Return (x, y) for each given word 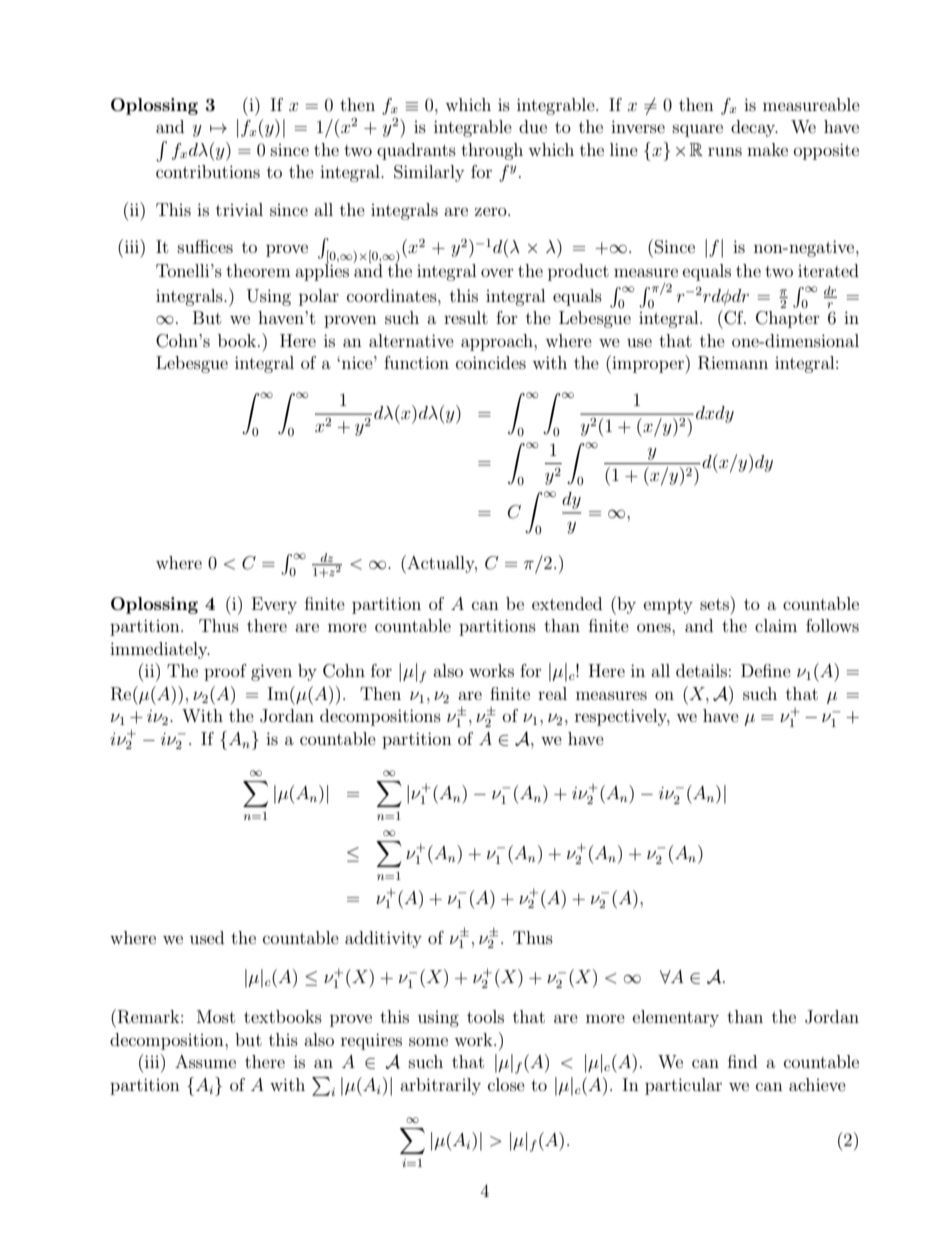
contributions (208, 171)
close (506, 1084)
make (767, 149)
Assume (205, 1061)
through (492, 151)
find (742, 1061)
